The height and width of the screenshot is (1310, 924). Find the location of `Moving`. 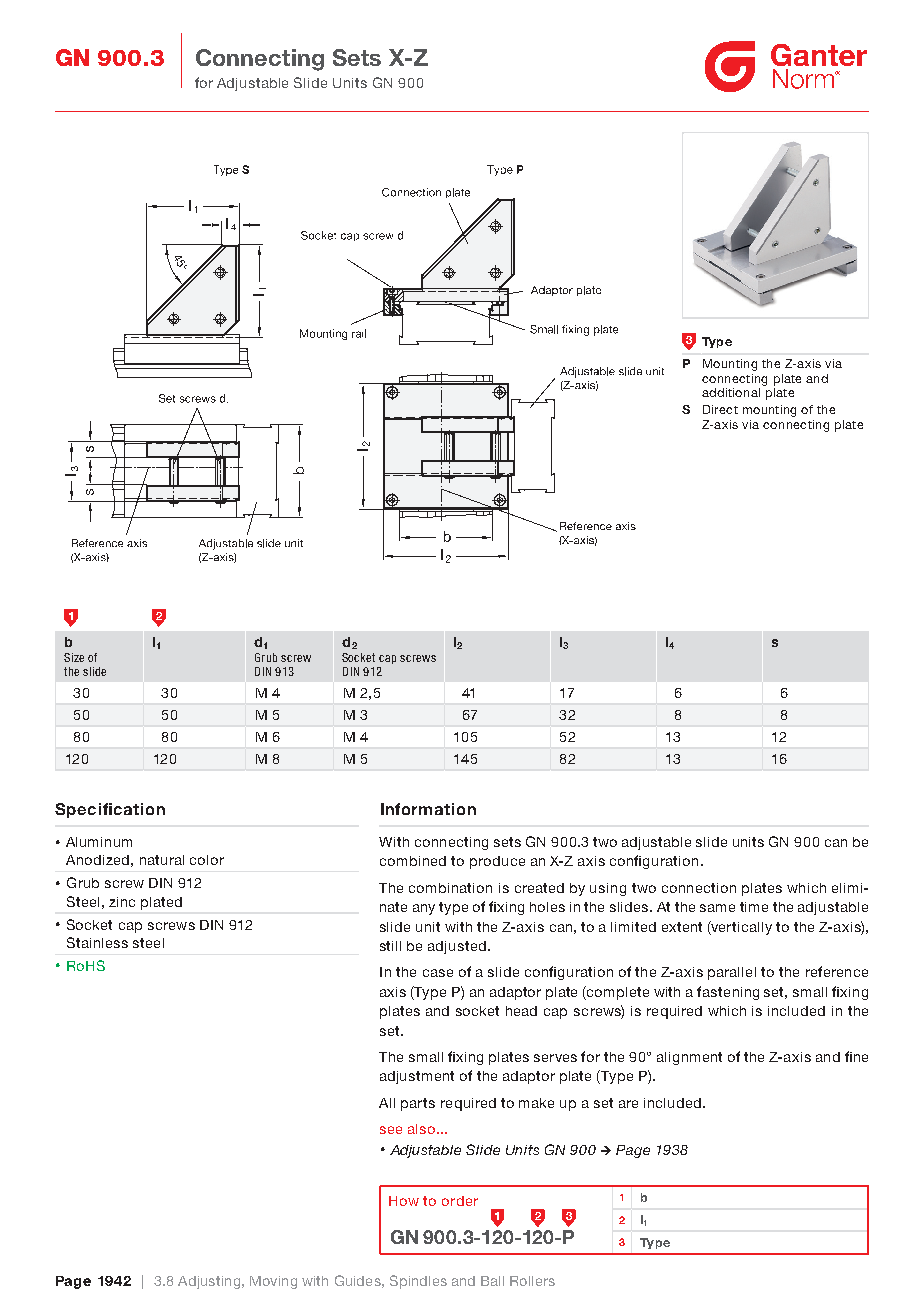

Moving is located at coordinates (273, 1282).
